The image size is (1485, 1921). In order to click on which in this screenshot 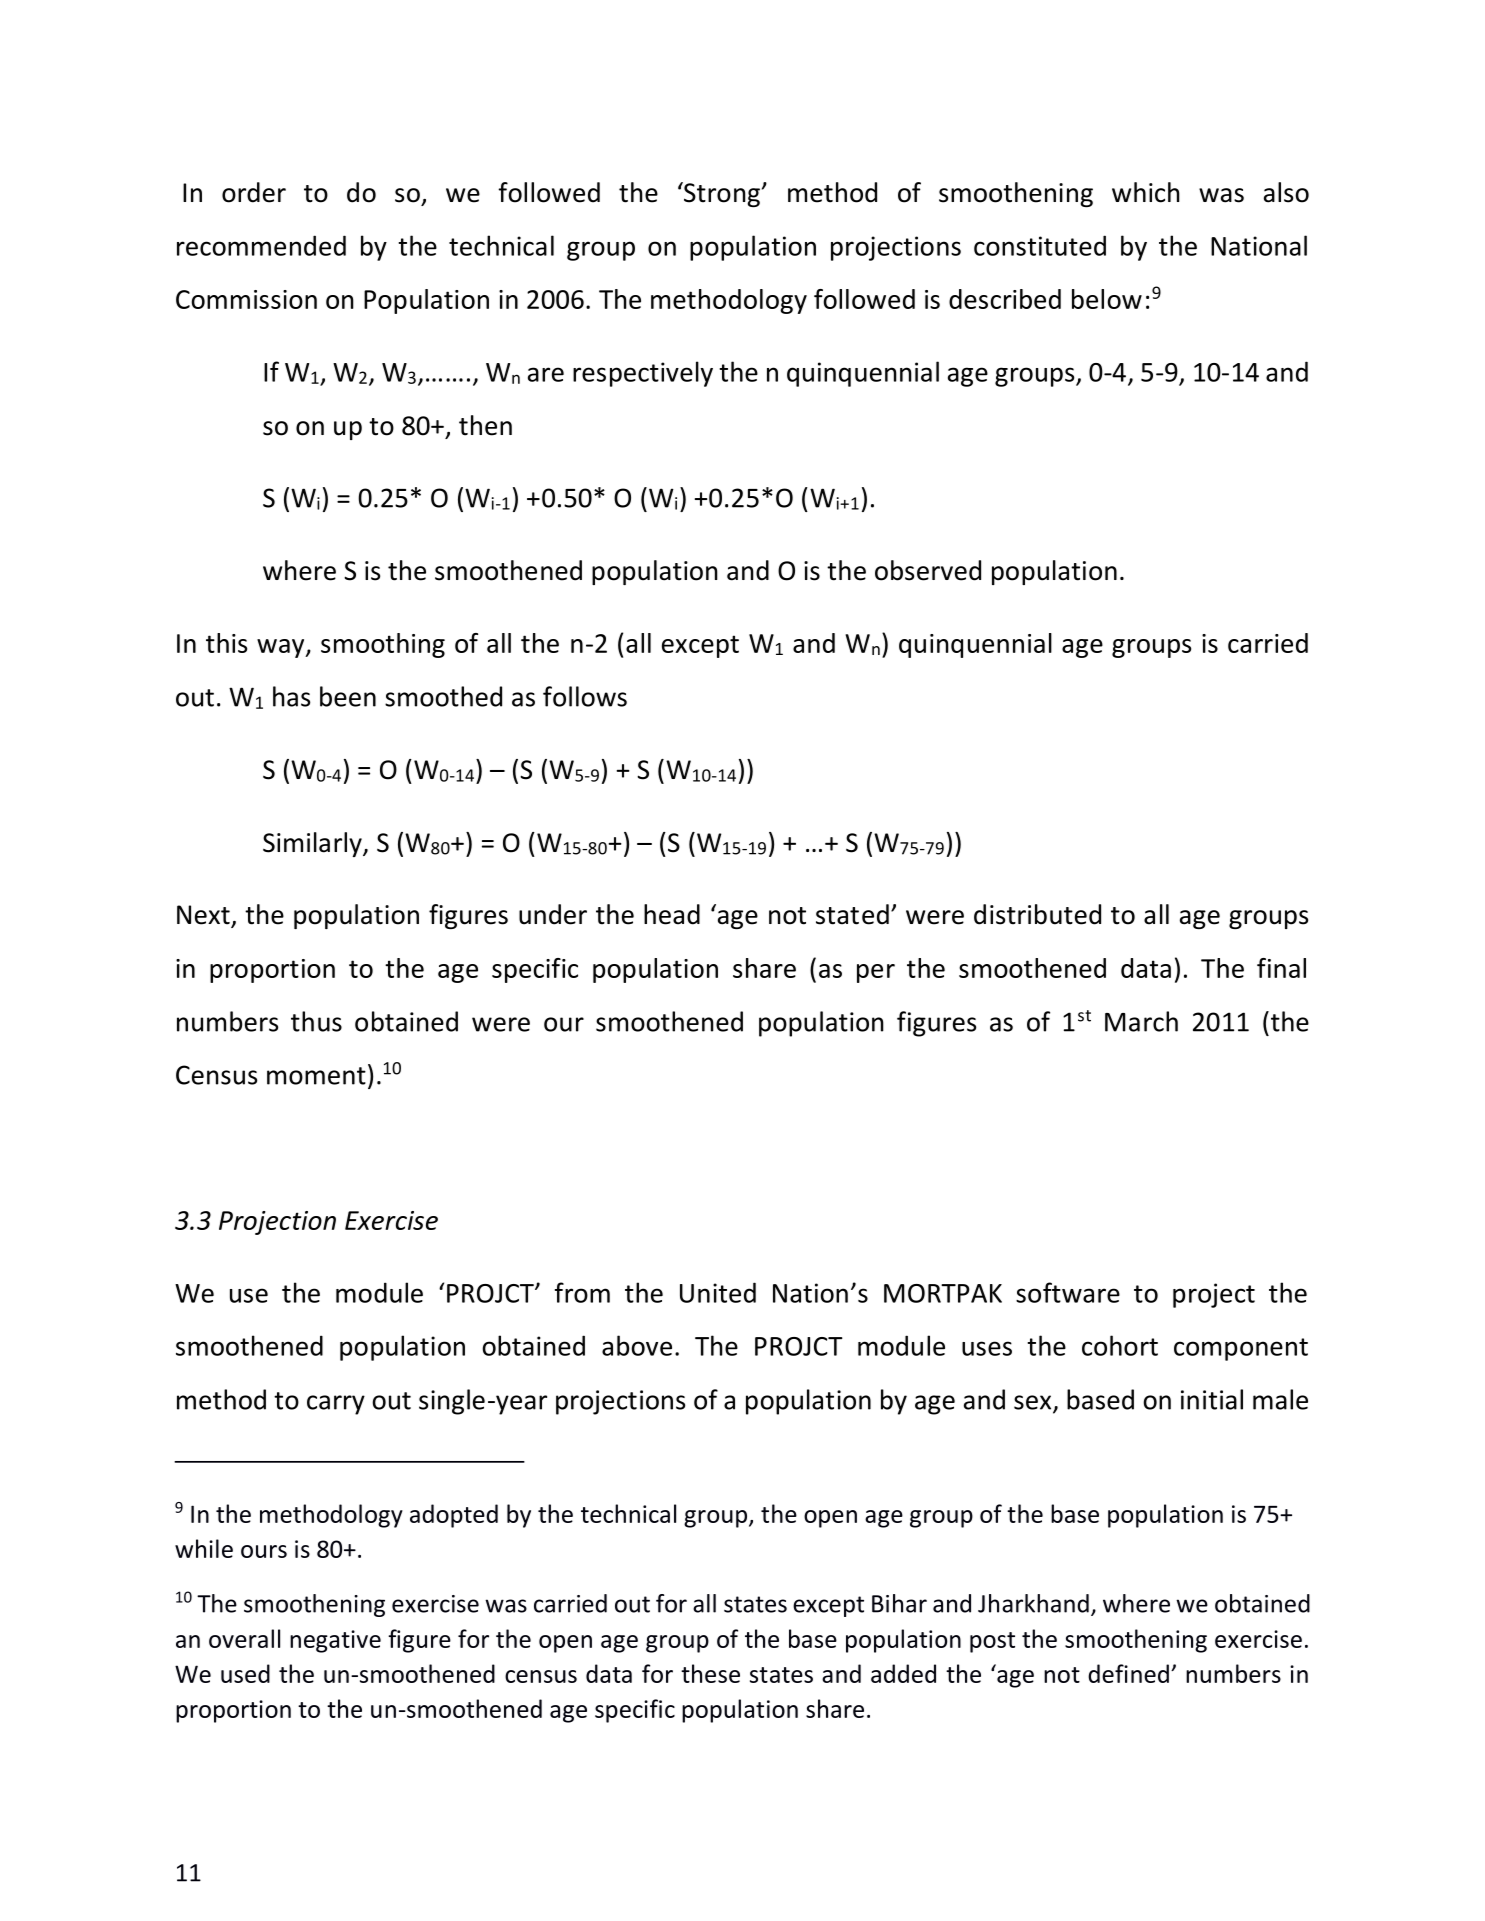, I will do `click(1146, 192)`.
